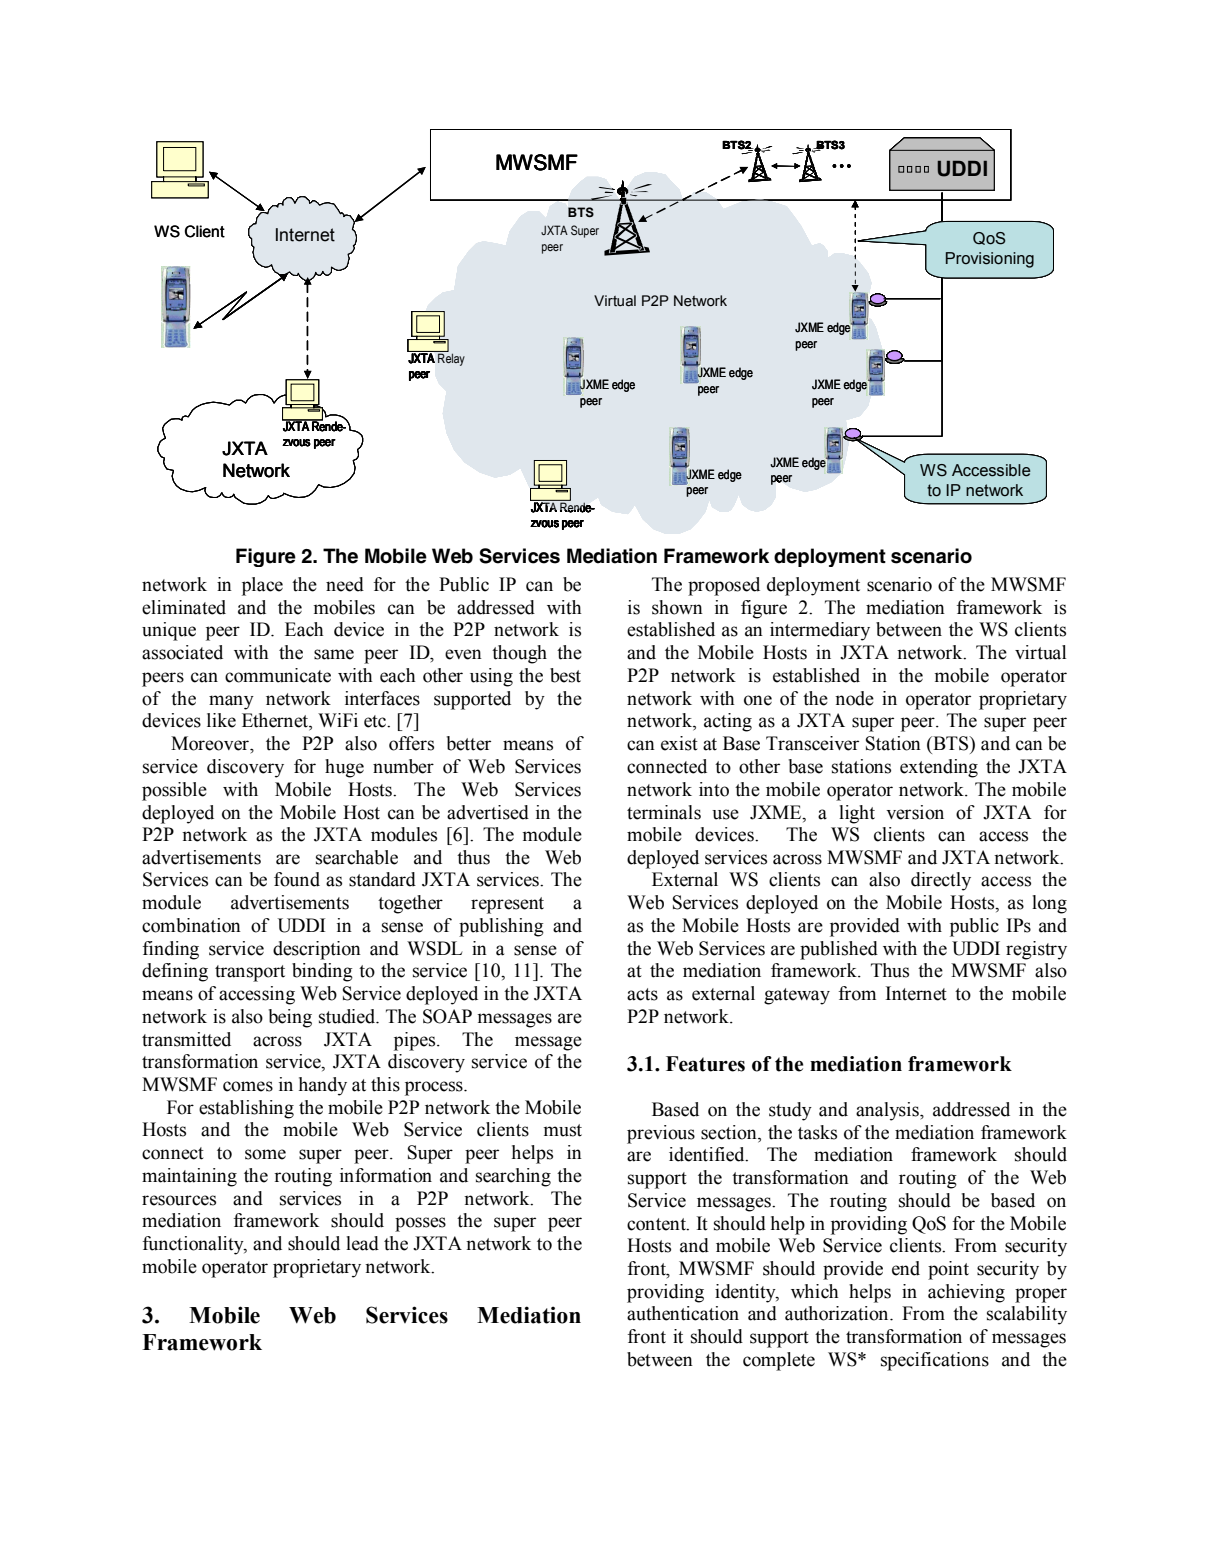 The height and width of the screenshot is (1565, 1209). I want to click on intermediary, so click(820, 631).
